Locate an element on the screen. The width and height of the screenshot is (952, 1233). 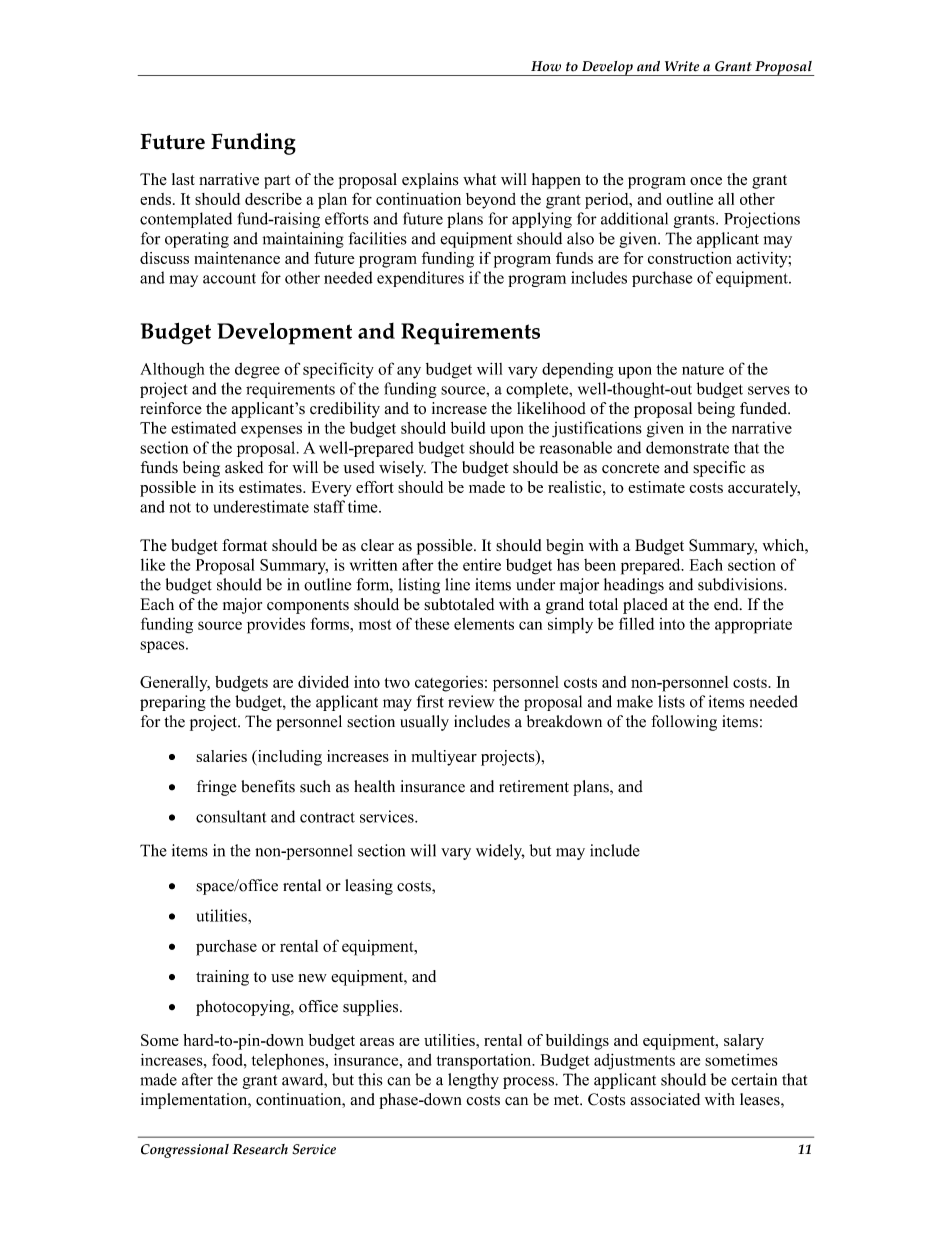
associated is located at coordinates (665, 1099).
